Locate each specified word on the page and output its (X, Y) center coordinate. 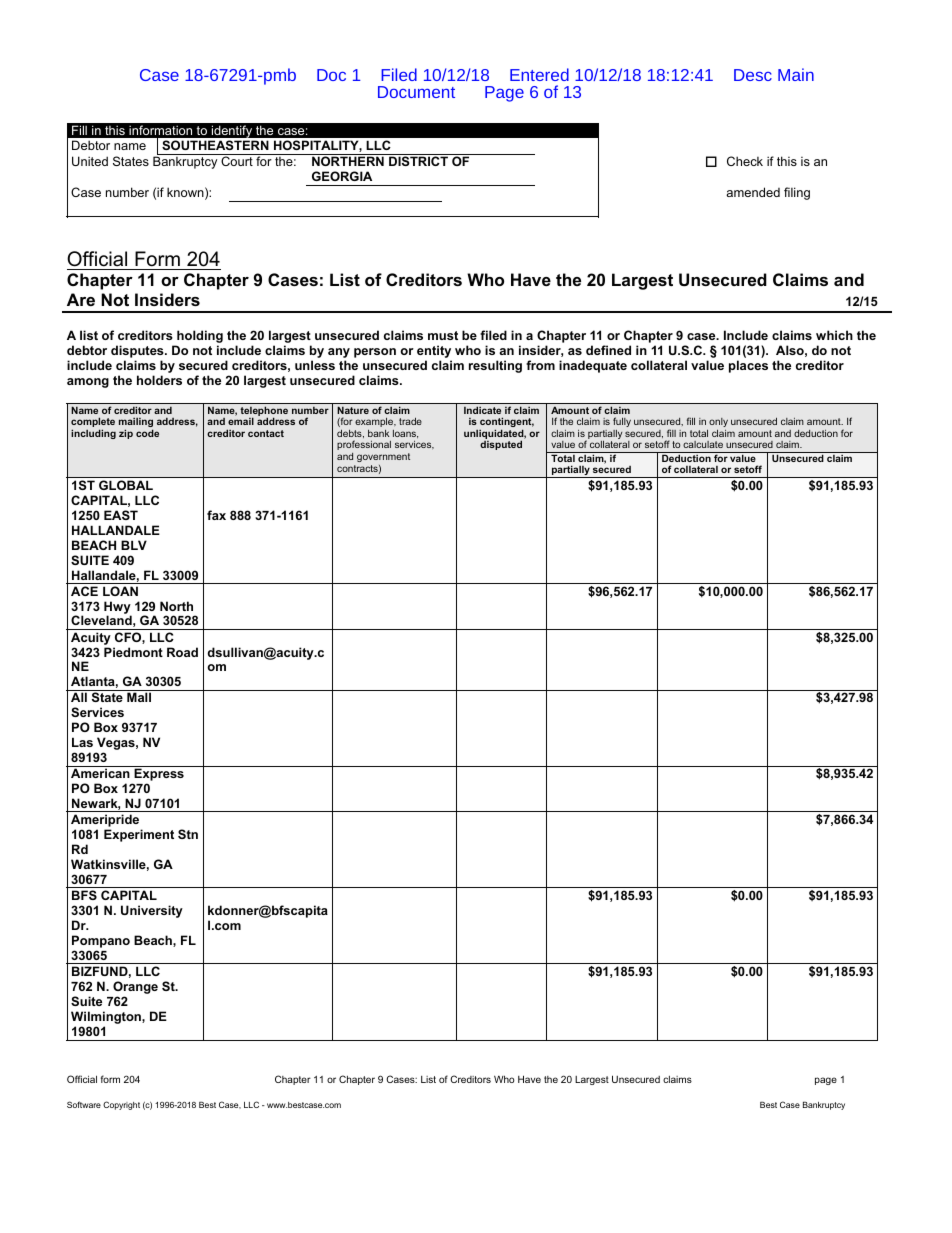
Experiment (139, 835)
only (718, 422)
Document (416, 92)
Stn (188, 834)
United (90, 161)
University (152, 911)
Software (84, 1104)
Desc (753, 75)
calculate (703, 444)
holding (199, 338)
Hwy (117, 608)
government (383, 457)
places (748, 366)
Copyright (121, 1105)
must (443, 335)
